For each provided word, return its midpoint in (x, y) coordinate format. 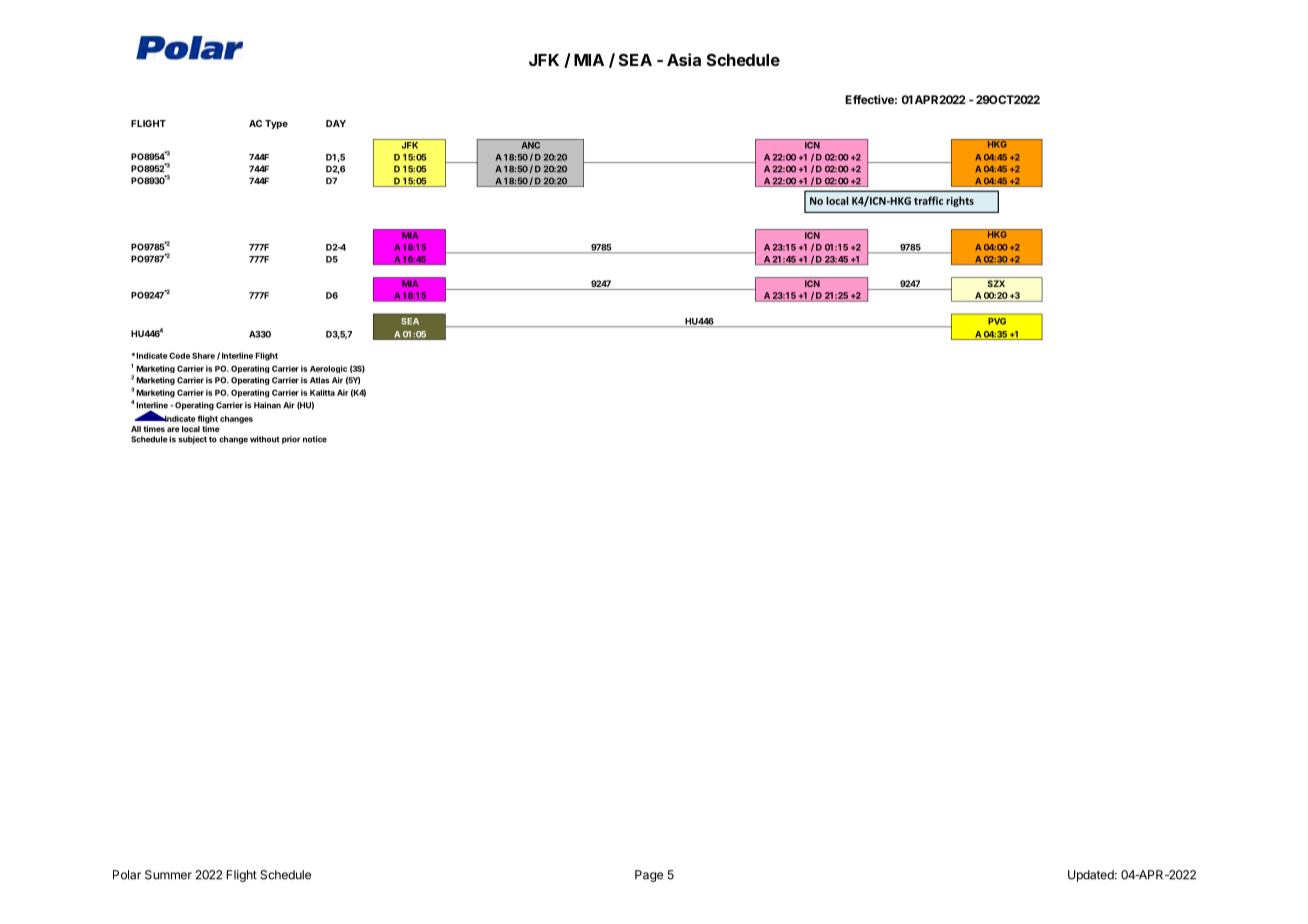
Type (276, 124)
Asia (684, 59)
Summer (168, 875)
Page (649, 876)
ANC (531, 144)
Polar (127, 875)
